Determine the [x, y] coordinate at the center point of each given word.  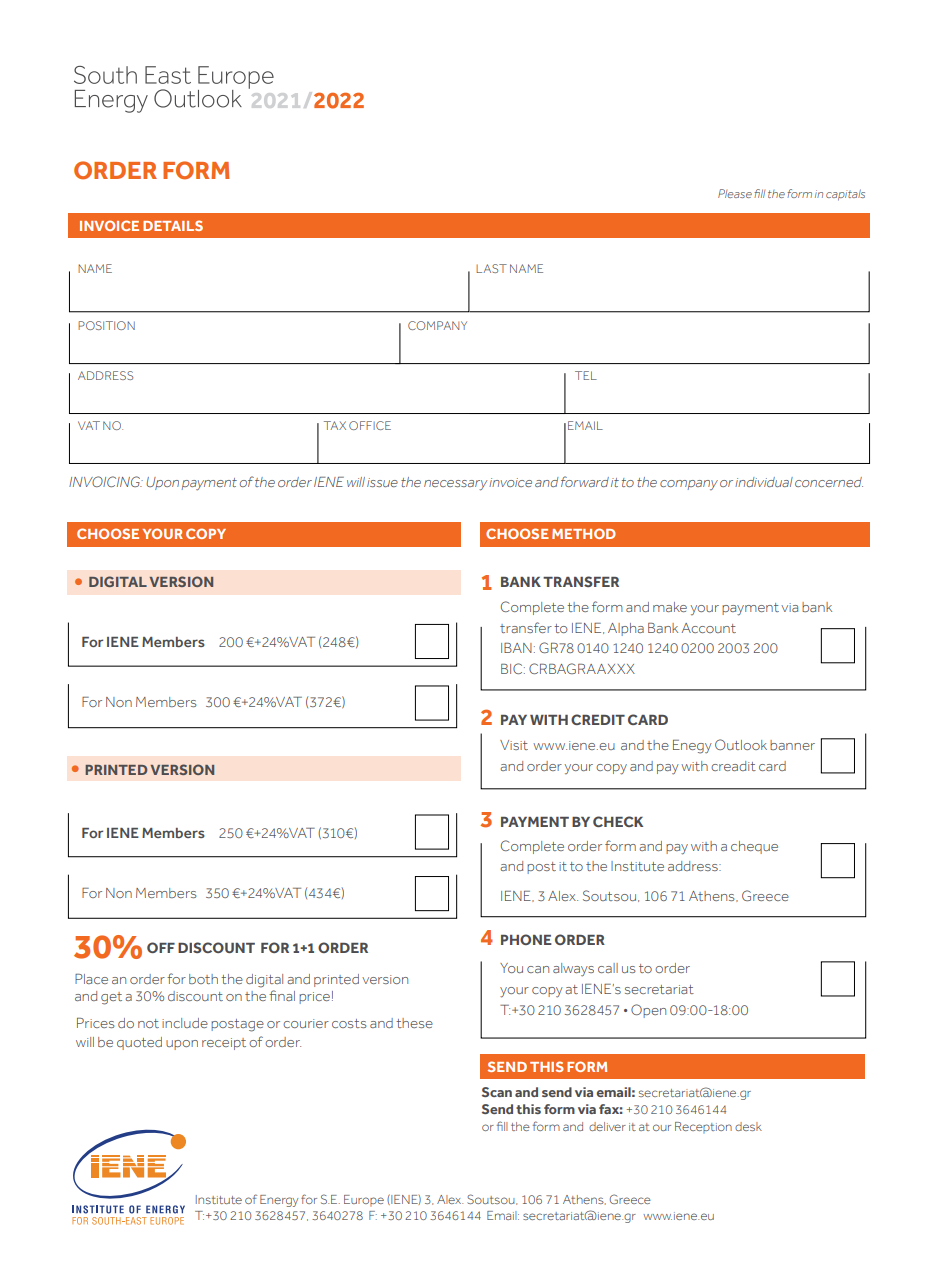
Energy [279, 1201]
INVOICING [105, 481]
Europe [364, 1201]
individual [764, 482]
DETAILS [173, 225]
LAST [491, 268]
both [203, 979]
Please [735, 193]
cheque [754, 847]
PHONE [526, 939]
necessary [455, 485]
